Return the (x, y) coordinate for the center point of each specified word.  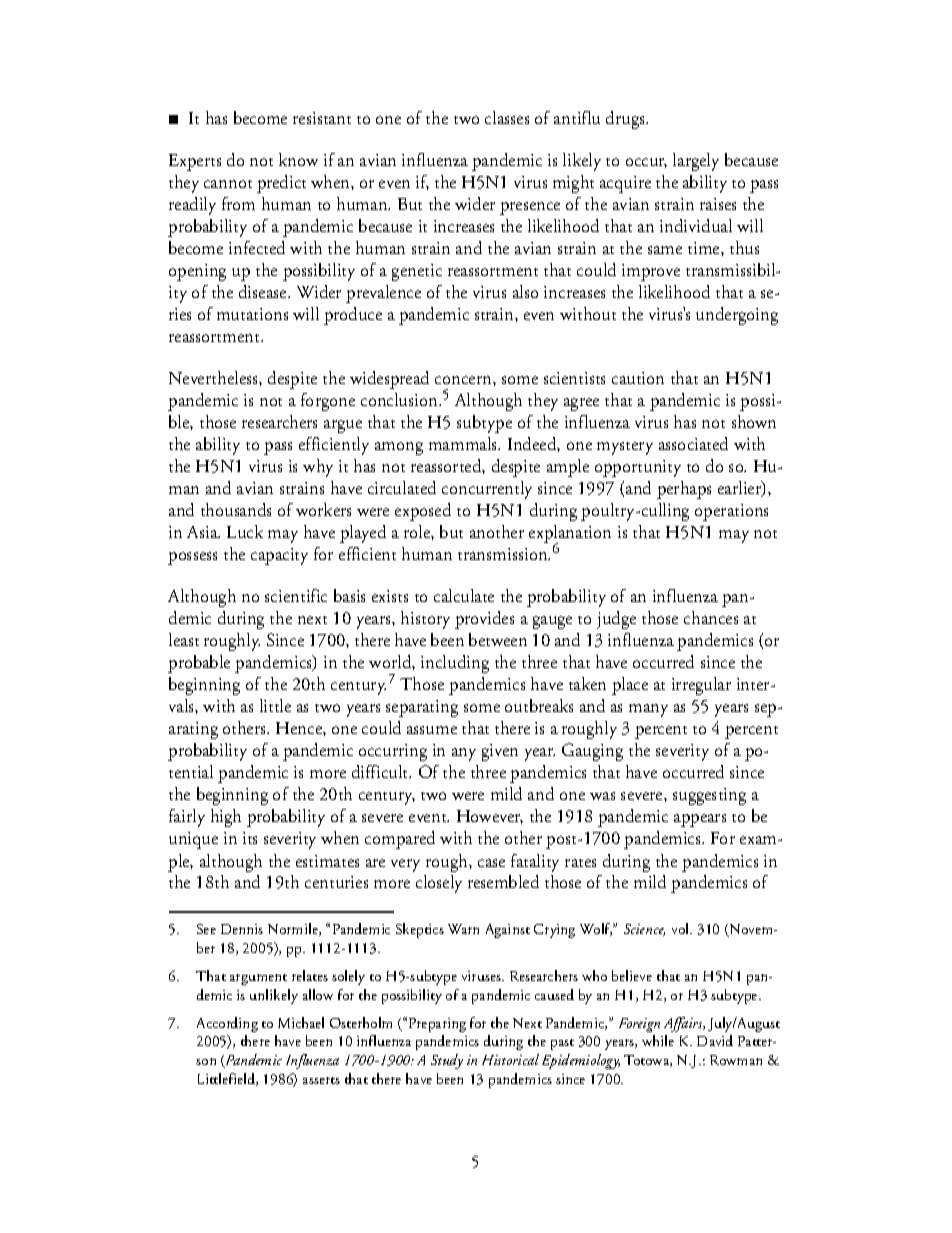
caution (638, 378)
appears (700, 820)
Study (447, 1061)
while (658, 1040)
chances (711, 617)
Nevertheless (214, 377)
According (227, 1024)
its (250, 838)
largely (696, 162)
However (490, 817)
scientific (296, 595)
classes (507, 117)
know (298, 159)
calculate (464, 595)
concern (464, 380)
